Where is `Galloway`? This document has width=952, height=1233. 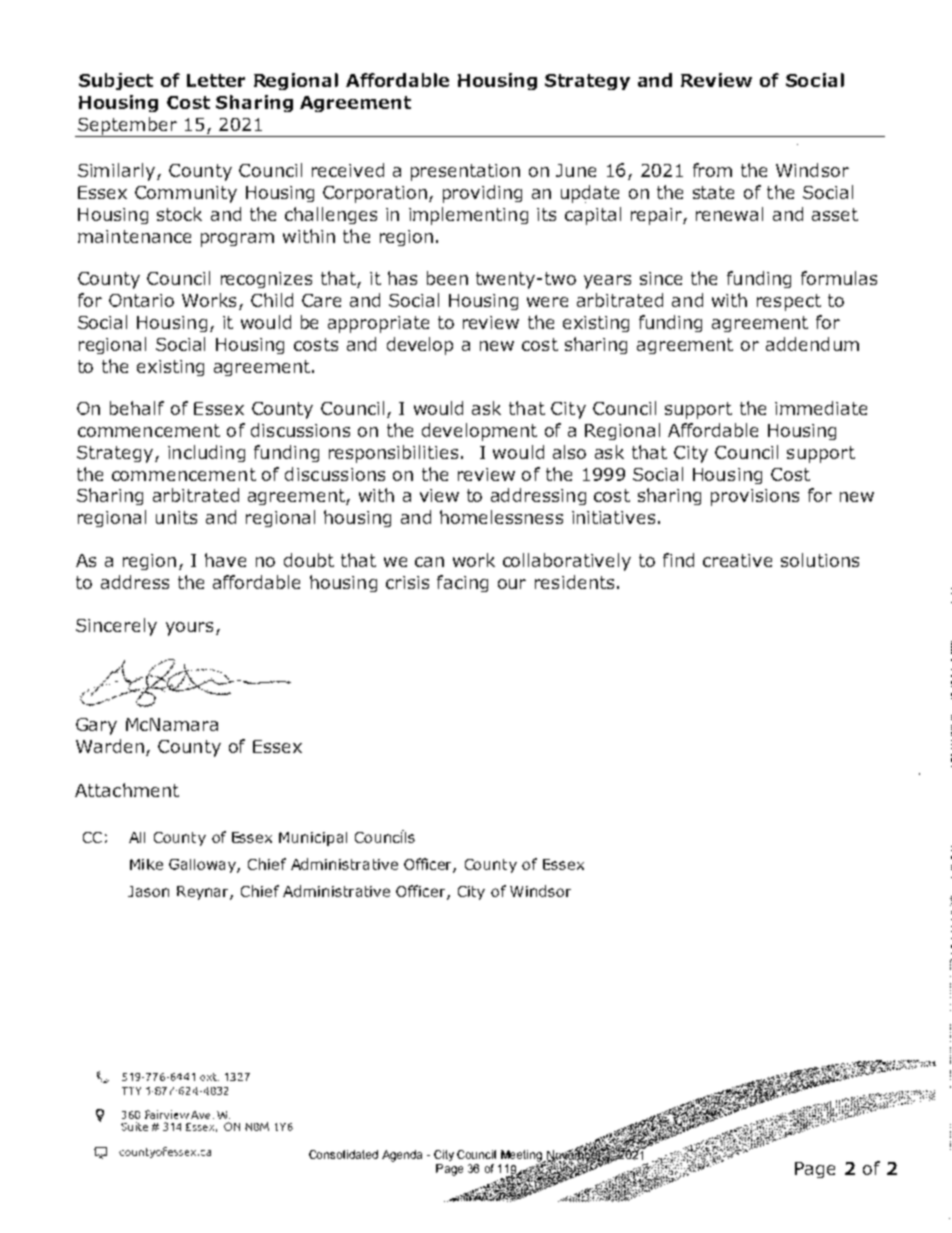
Galloway is located at coordinates (203, 866).
